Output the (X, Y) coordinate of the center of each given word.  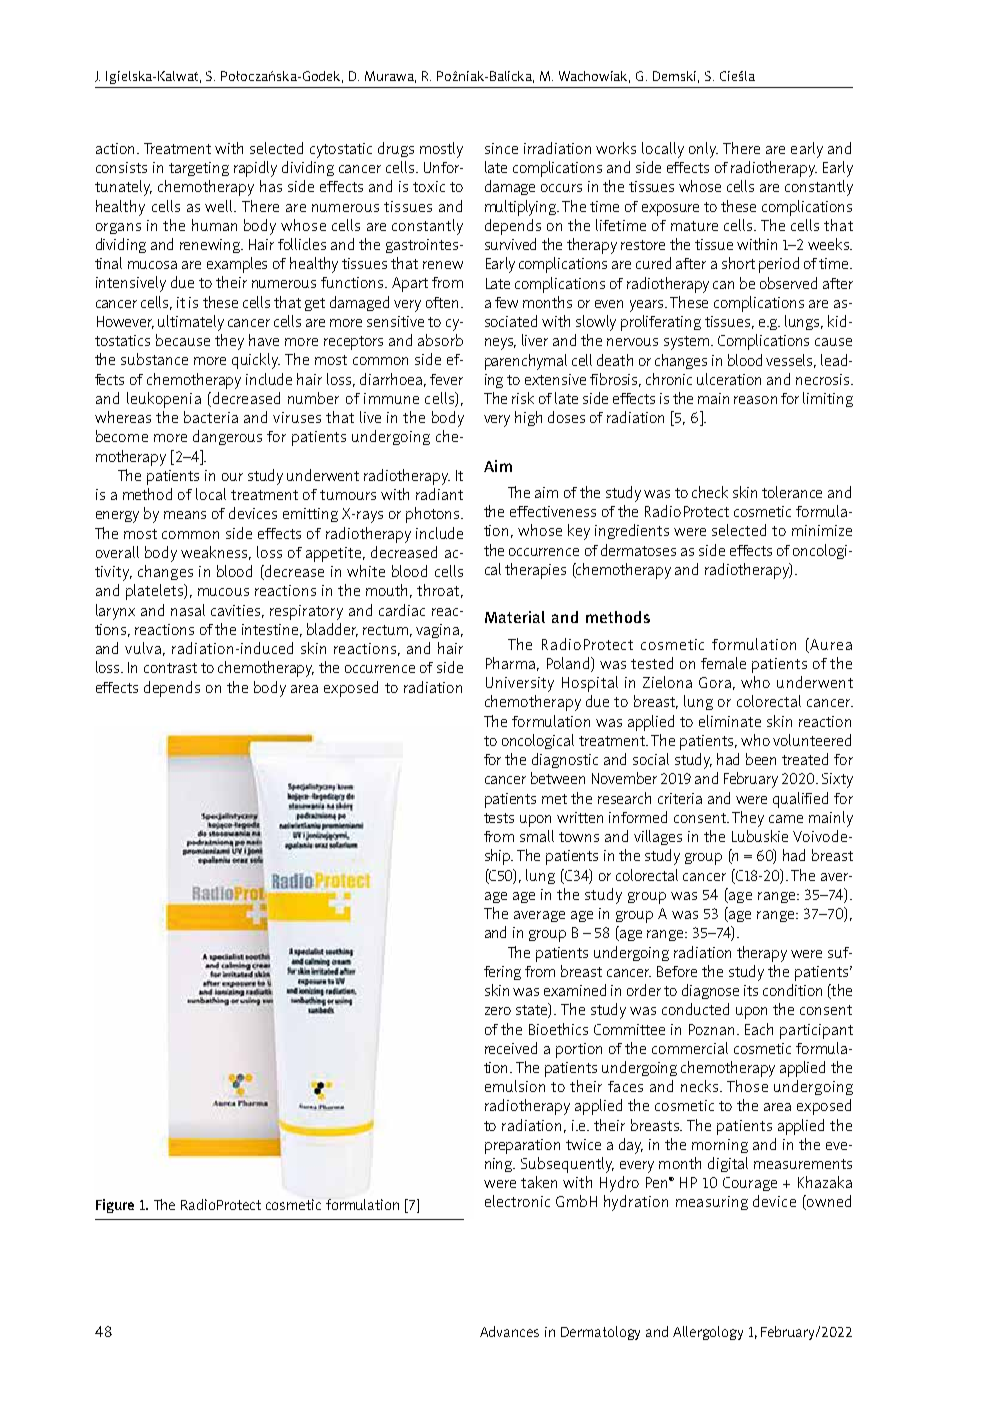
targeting (199, 169)
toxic (429, 186)
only (703, 150)
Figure (115, 1206)
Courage (750, 1184)
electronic (517, 1201)
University (520, 684)
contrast (170, 668)
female (723, 663)
